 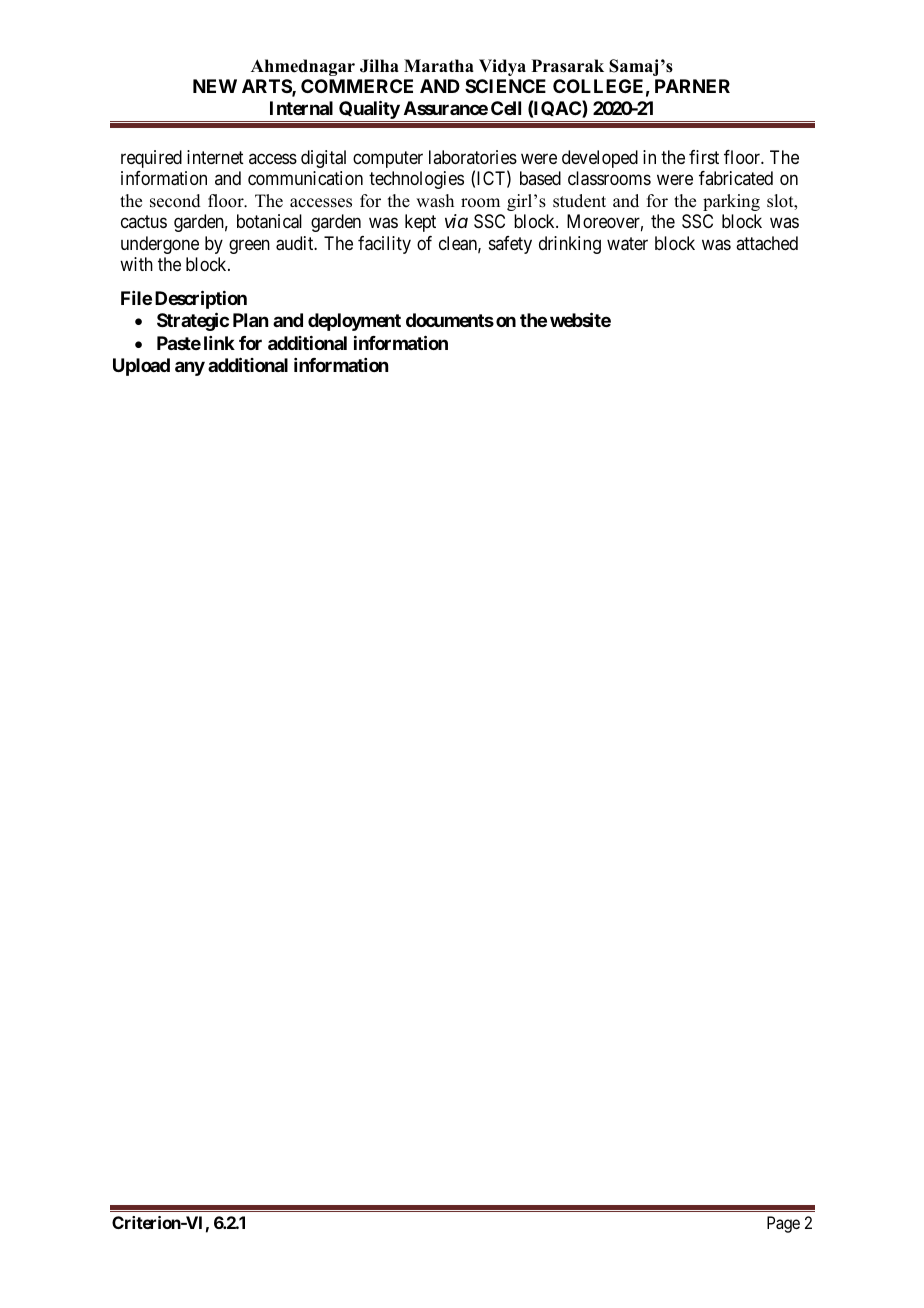 I want to click on drinking, so click(x=570, y=245).
